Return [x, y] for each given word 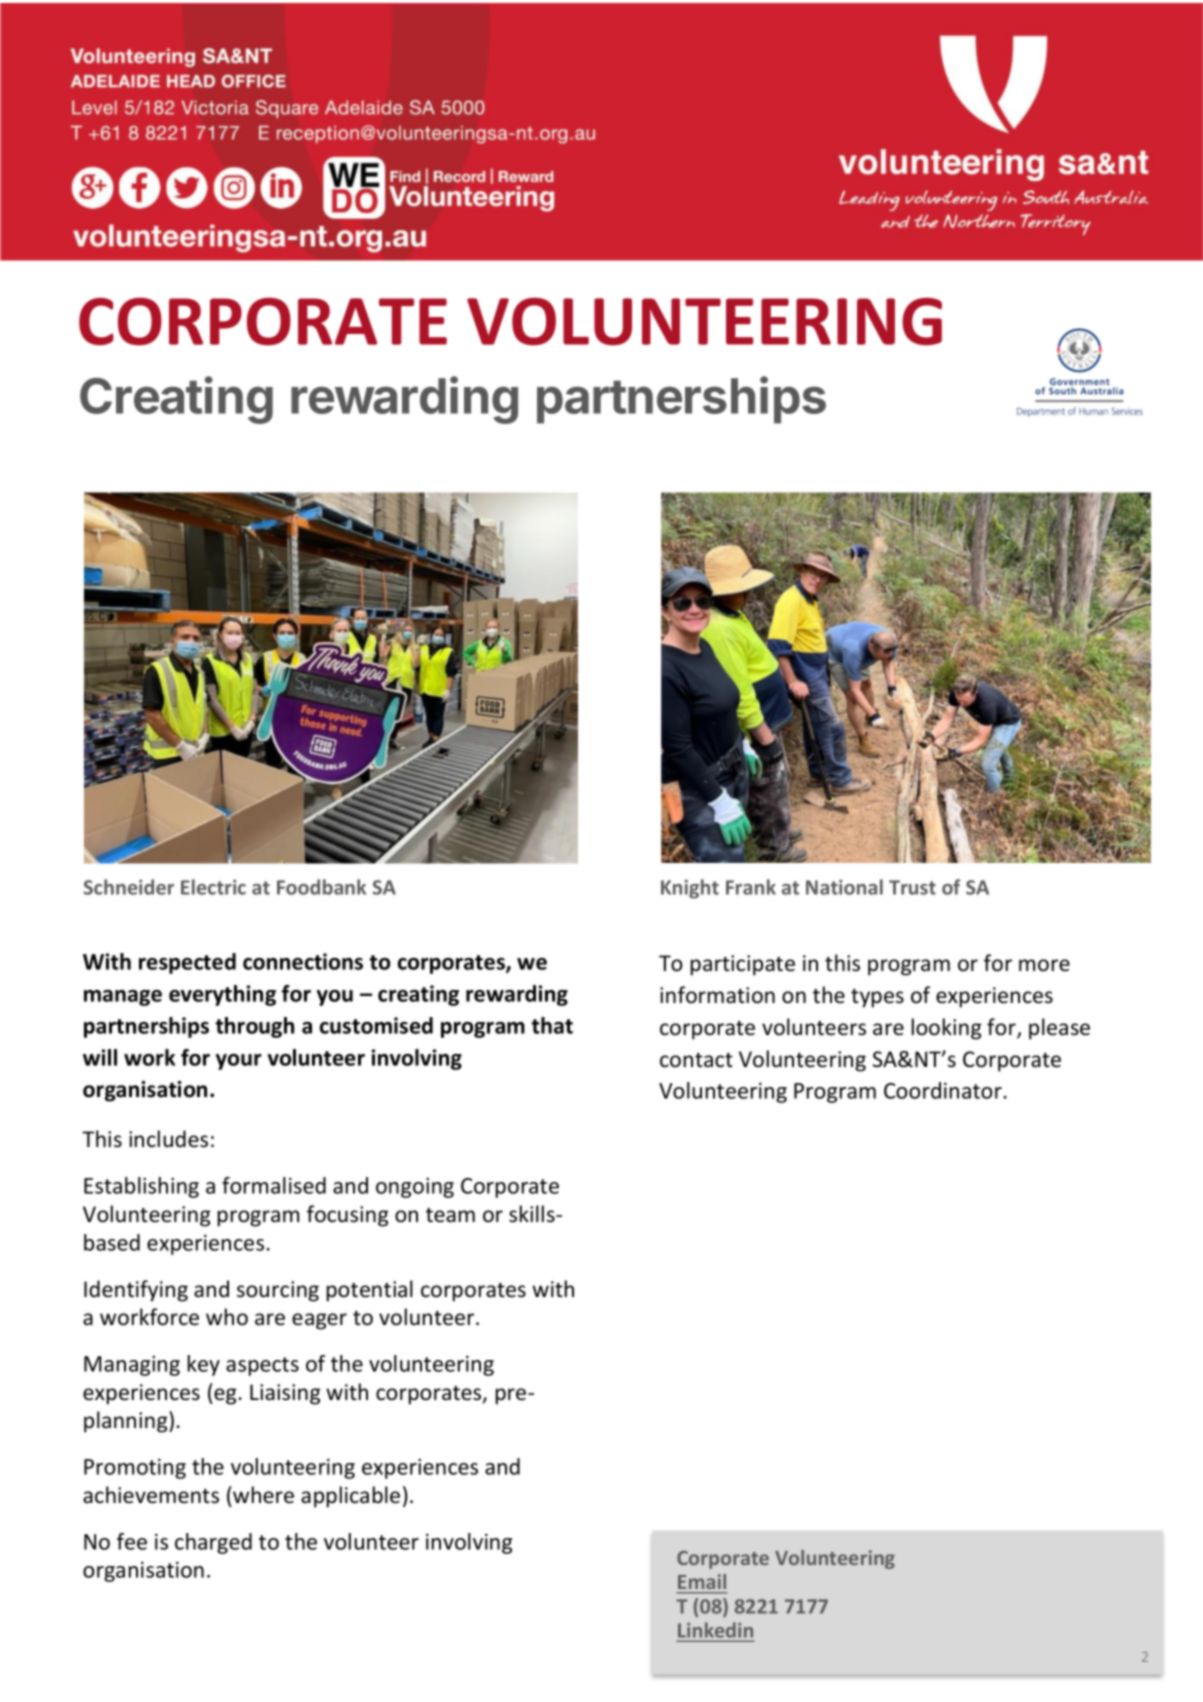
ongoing [415, 1188]
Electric [213, 887]
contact [696, 1060]
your [239, 1062]
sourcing [278, 1291]
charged [213, 1543]
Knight [690, 889]
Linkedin [715, 1631]
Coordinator [943, 1090]
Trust [912, 887]
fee [132, 1541]
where [262, 1495]
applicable [350, 1497]
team [450, 1215]
